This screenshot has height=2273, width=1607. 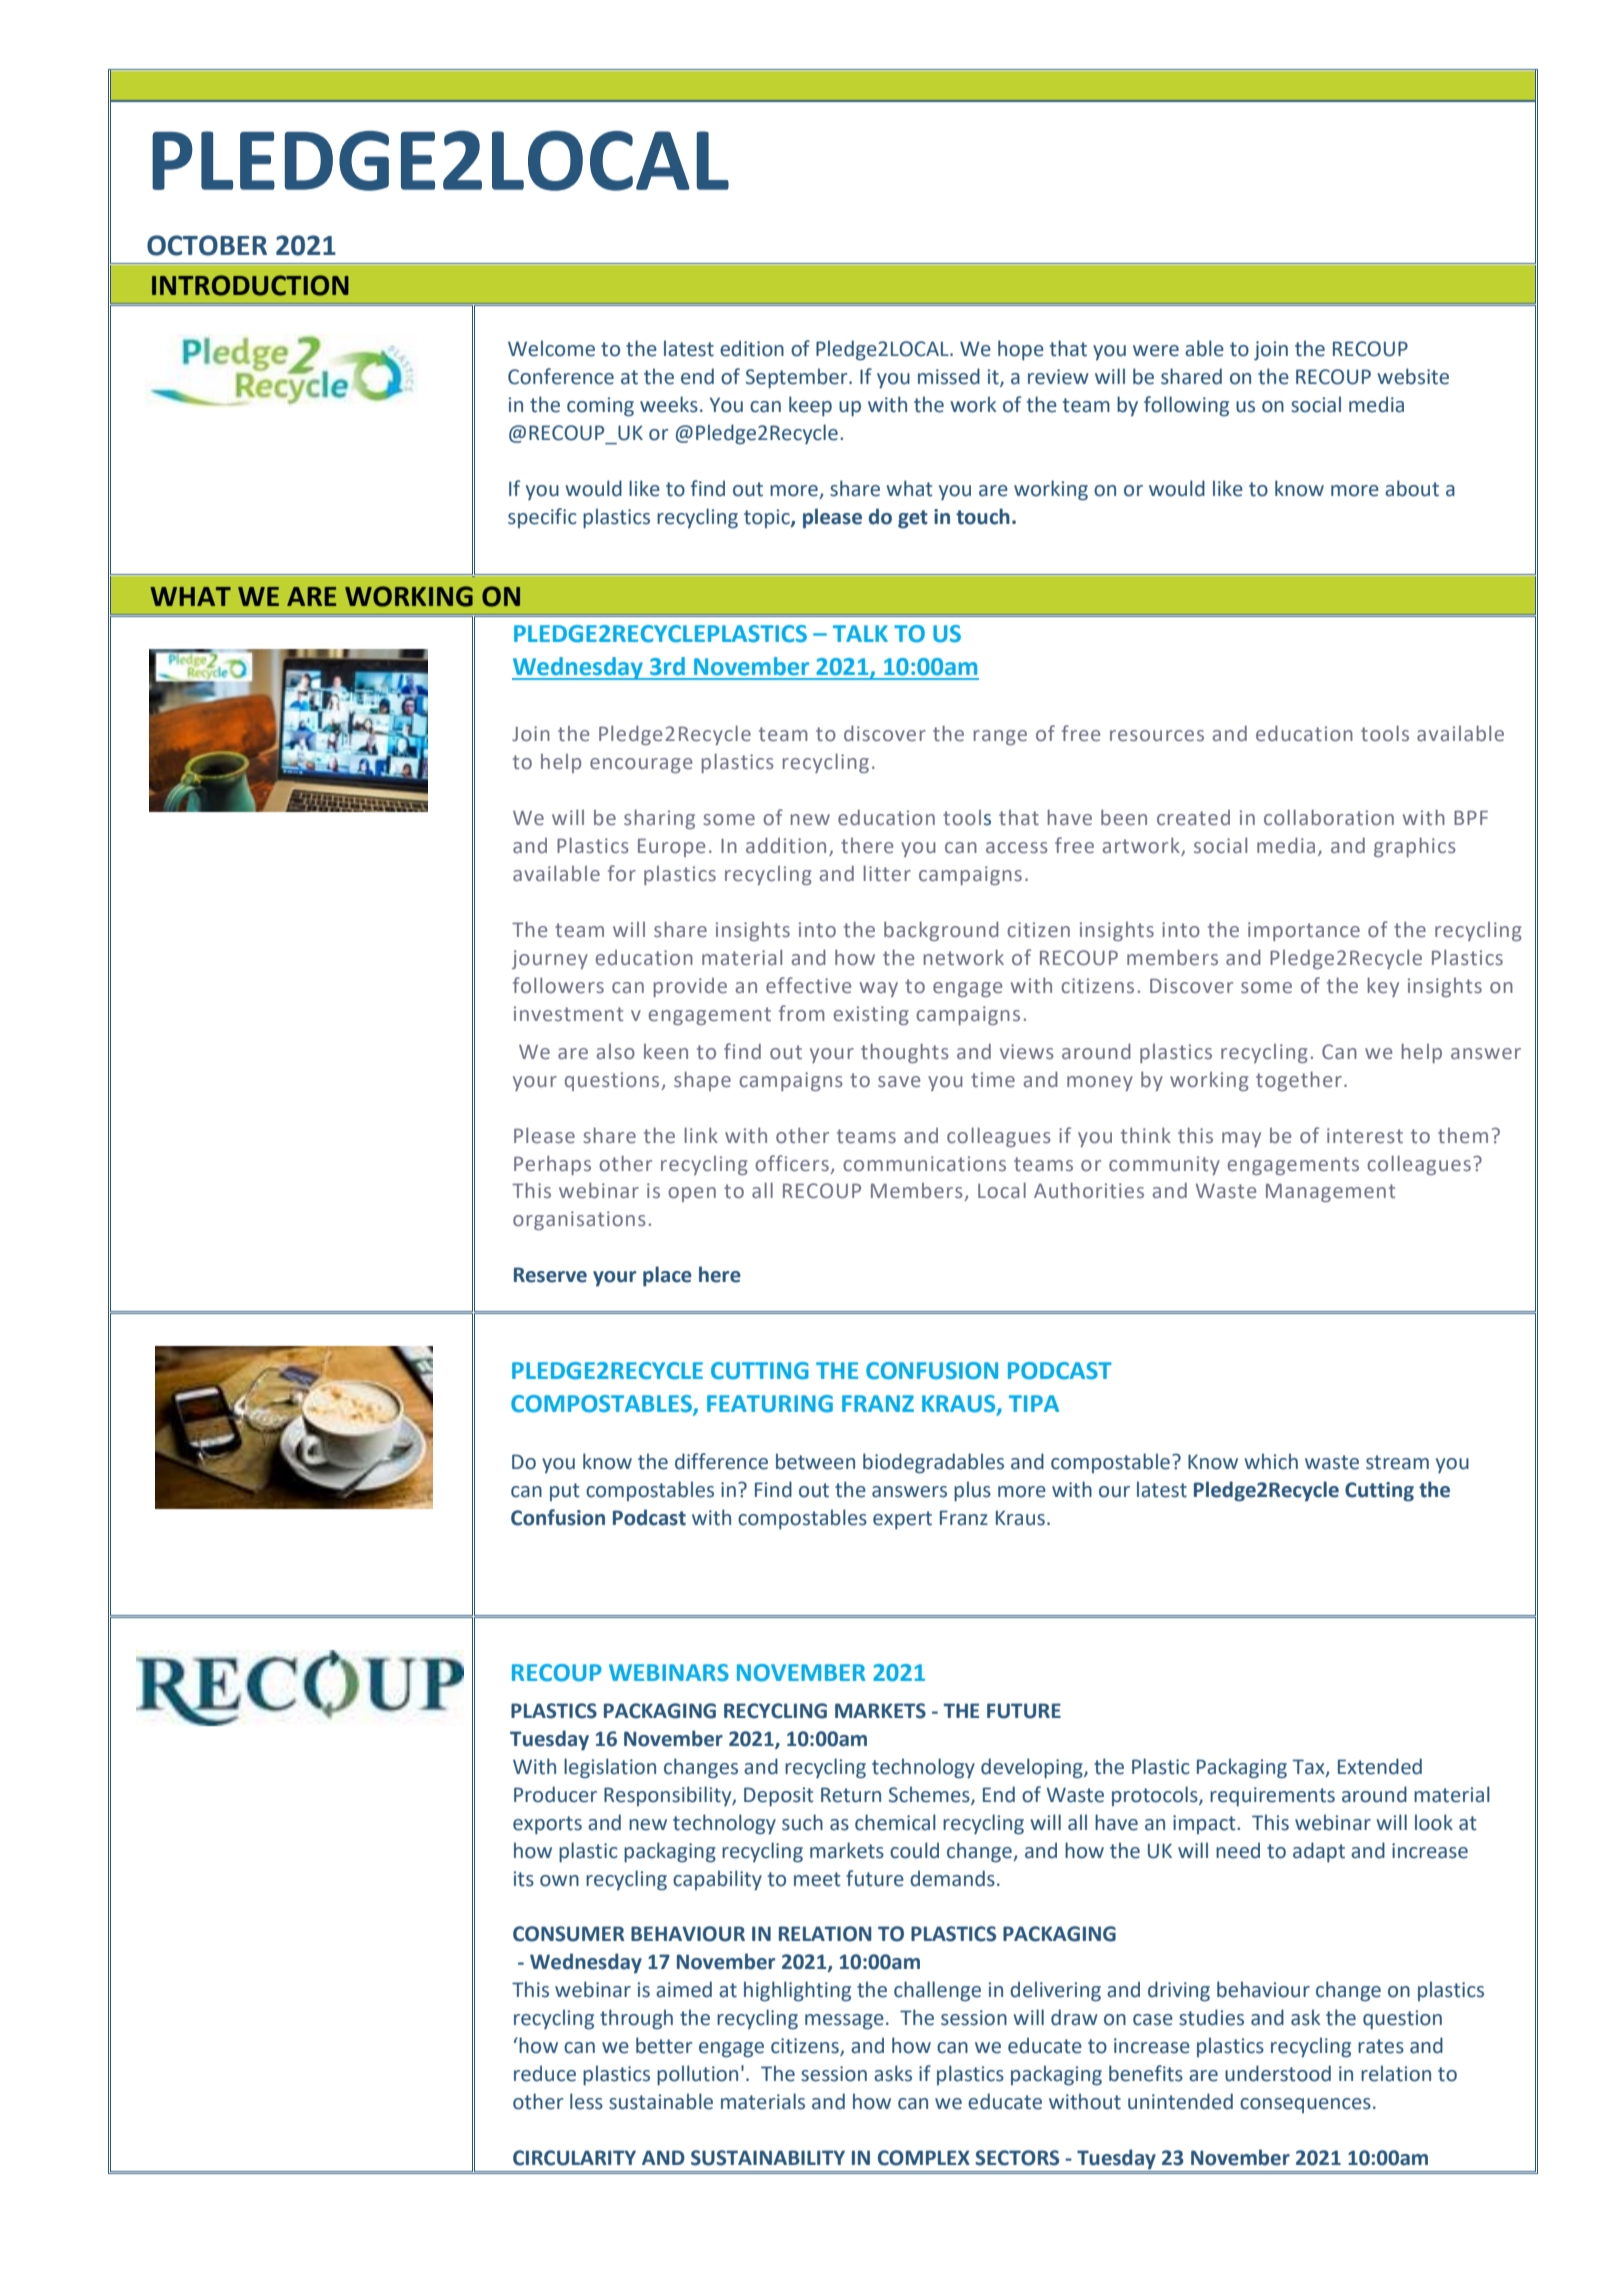 What do you see at coordinates (552, 1165) in the screenshot?
I see `Perhaps` at bounding box center [552, 1165].
